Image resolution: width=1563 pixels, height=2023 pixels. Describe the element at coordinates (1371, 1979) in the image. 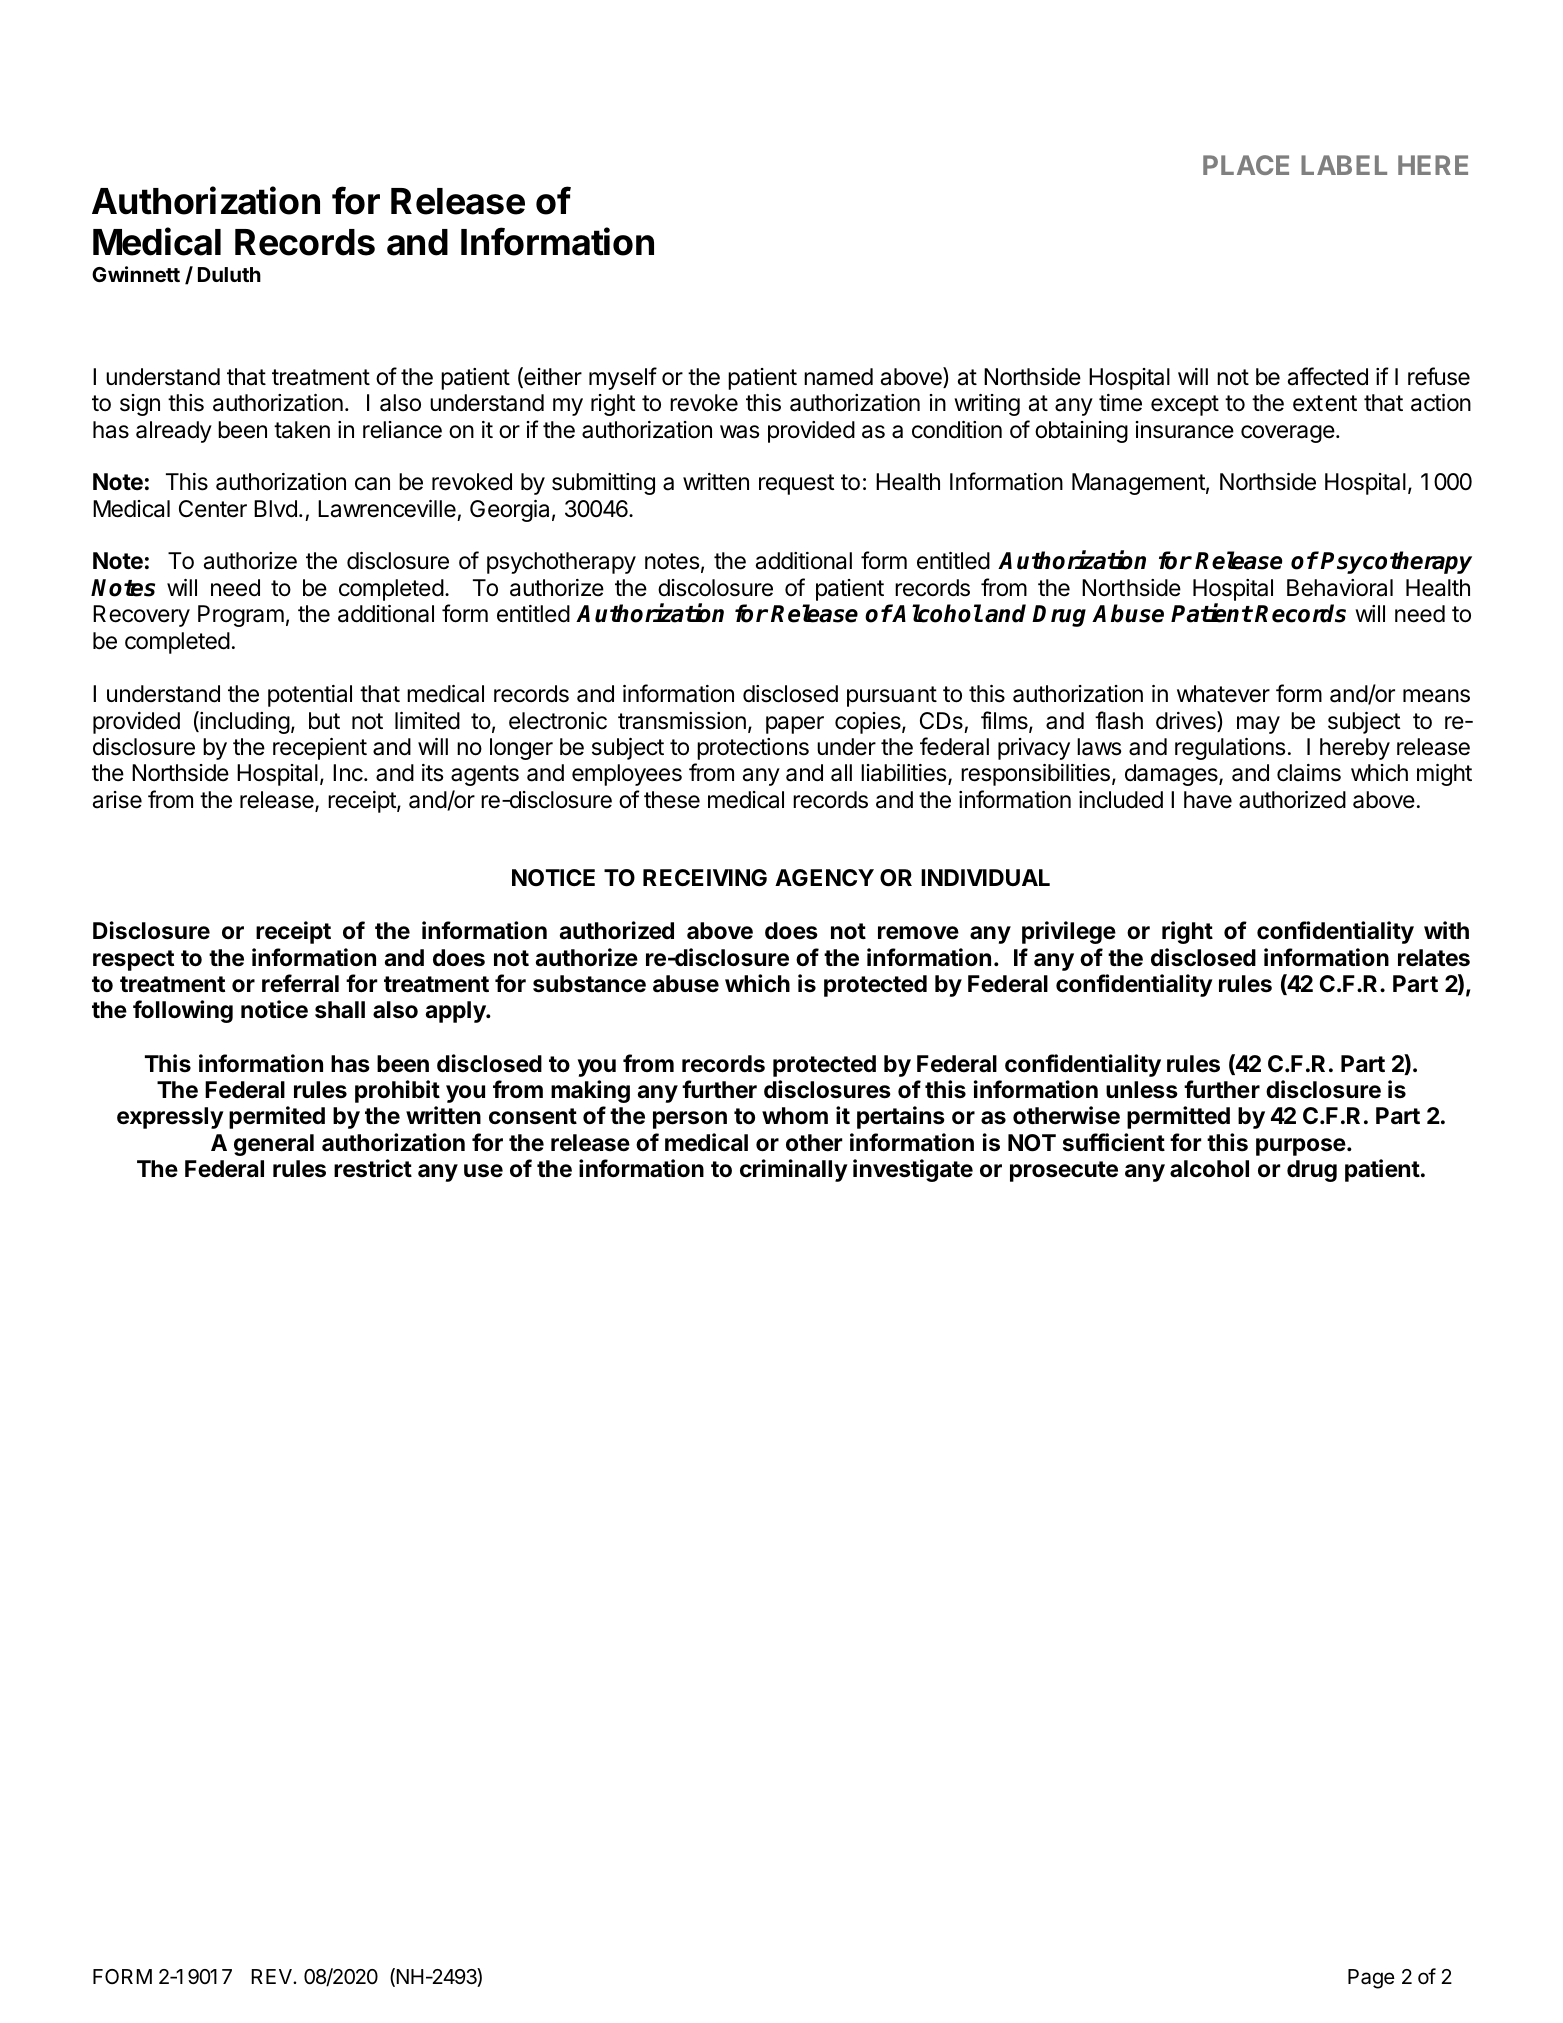

I see `Page` at that location.
